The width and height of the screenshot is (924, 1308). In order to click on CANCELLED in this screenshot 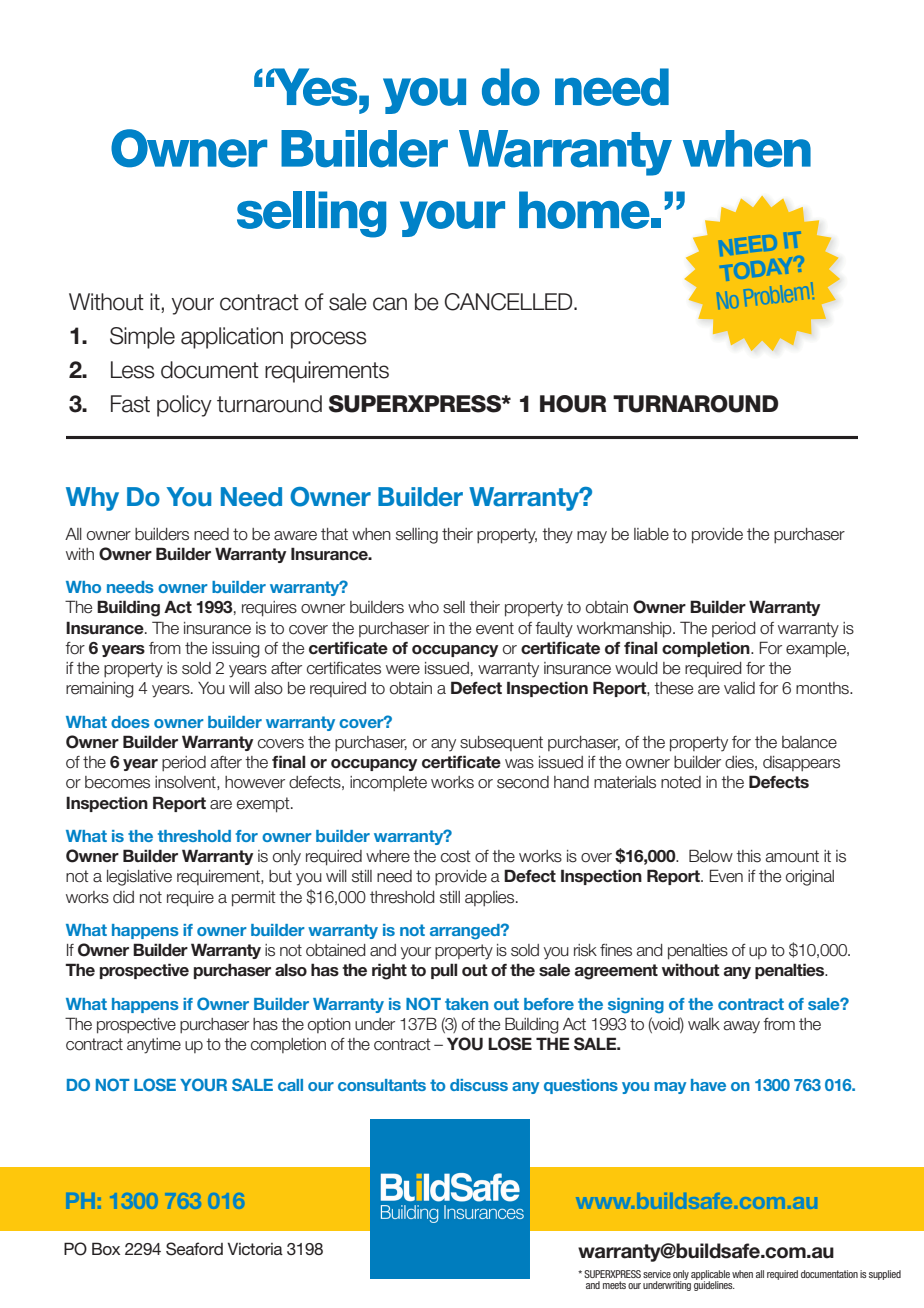, I will do `click(510, 302)`.
